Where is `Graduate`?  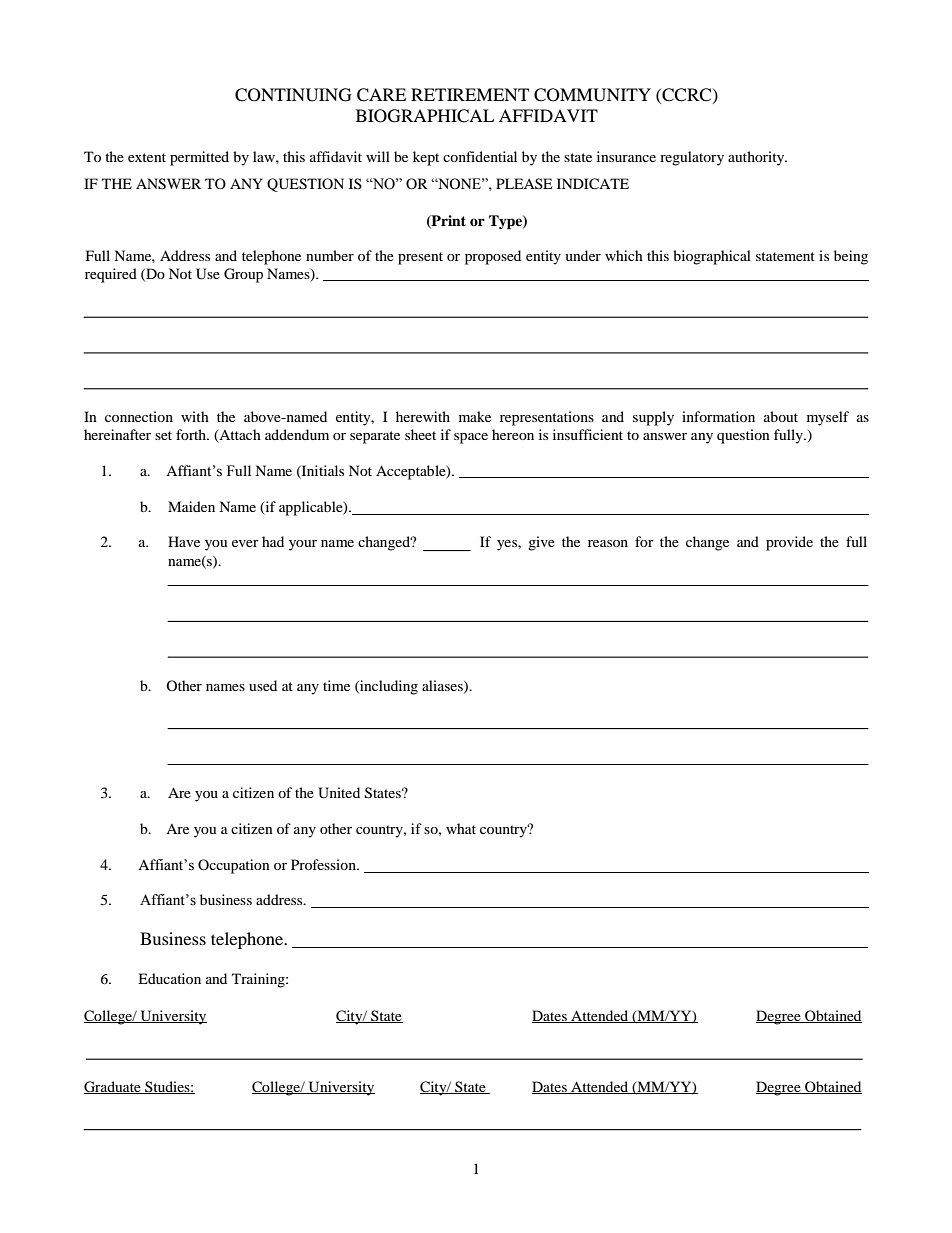
Graduate is located at coordinates (113, 1087).
